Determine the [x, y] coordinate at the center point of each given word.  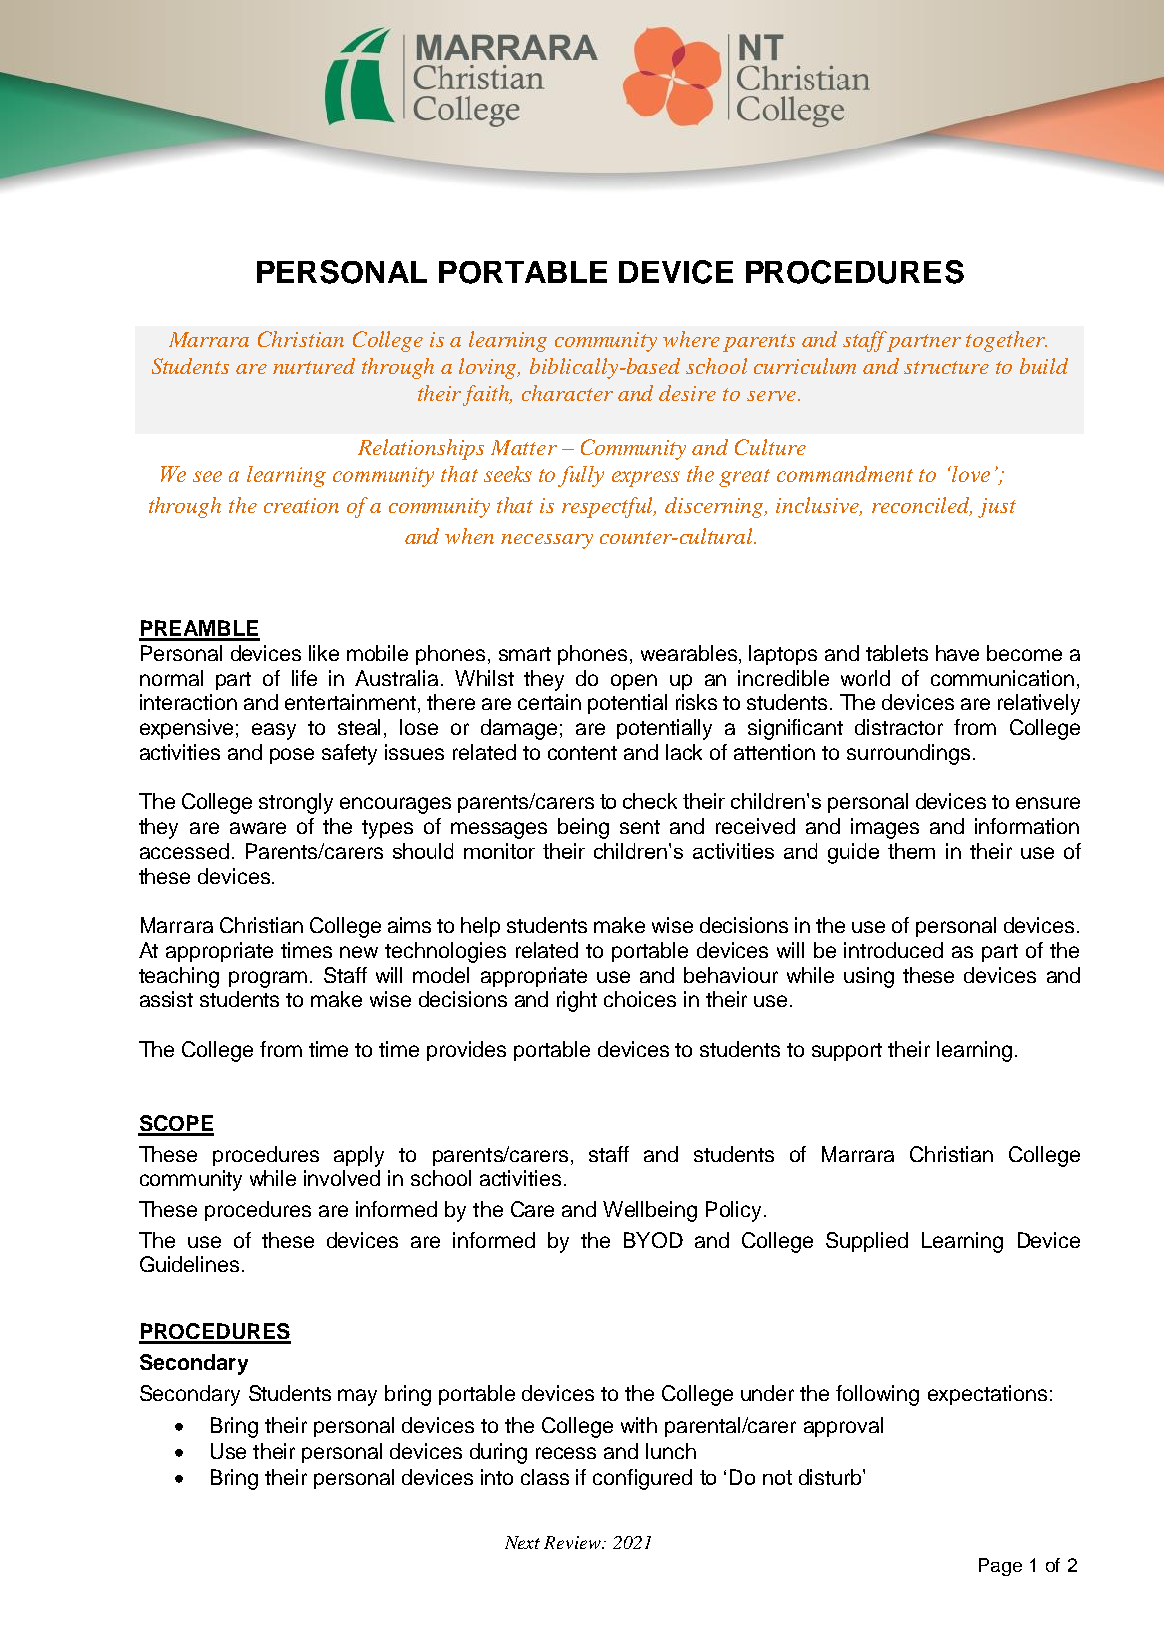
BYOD [653, 1240]
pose [292, 756]
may [357, 1397]
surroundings [908, 754]
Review [574, 1542]
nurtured [314, 366]
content [582, 753]
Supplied [867, 1242]
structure [946, 367]
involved [342, 1178]
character [567, 393]
